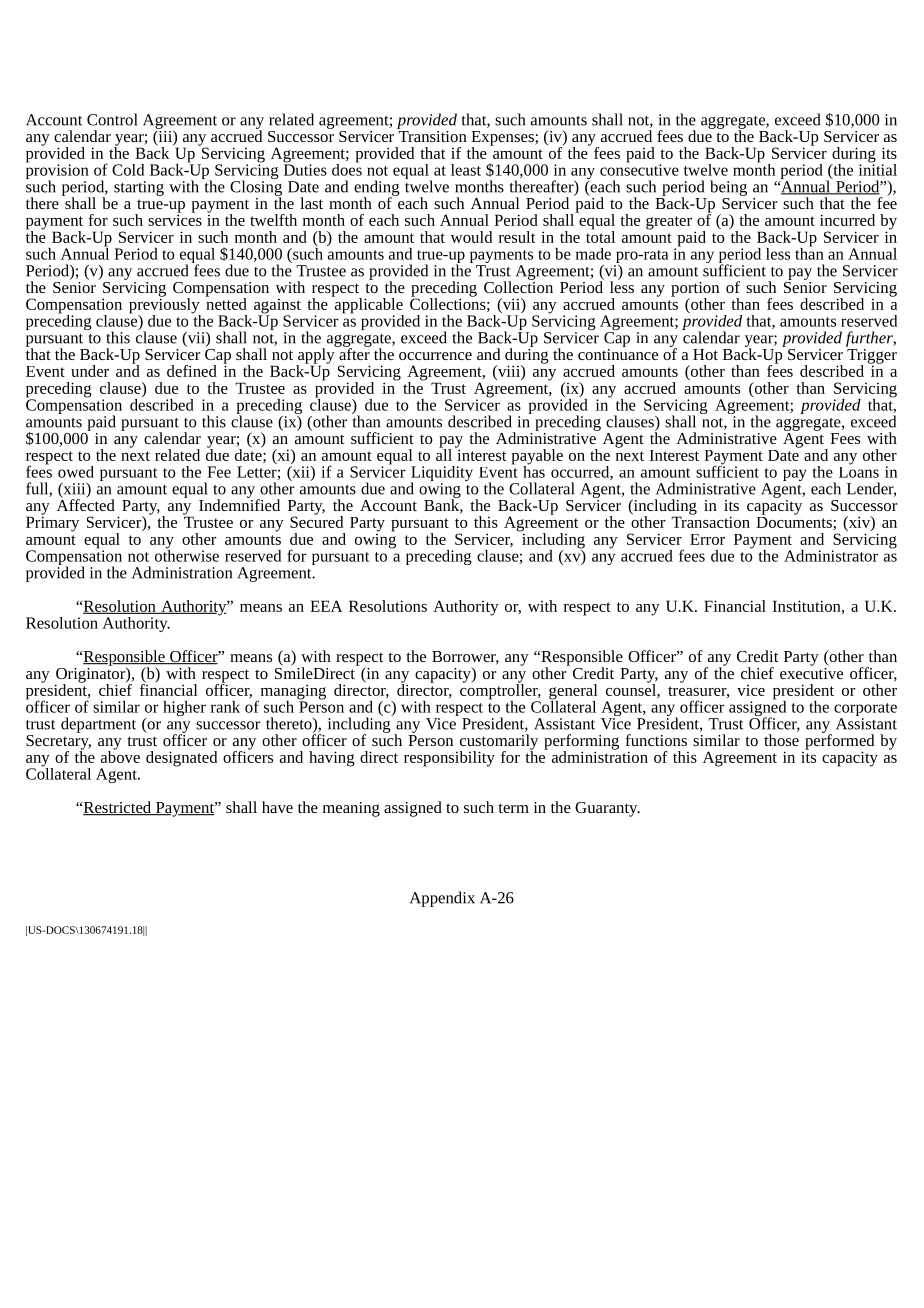 The image size is (924, 1308). What do you see at coordinates (86, 504) in the screenshot?
I see `Affected` at bounding box center [86, 504].
